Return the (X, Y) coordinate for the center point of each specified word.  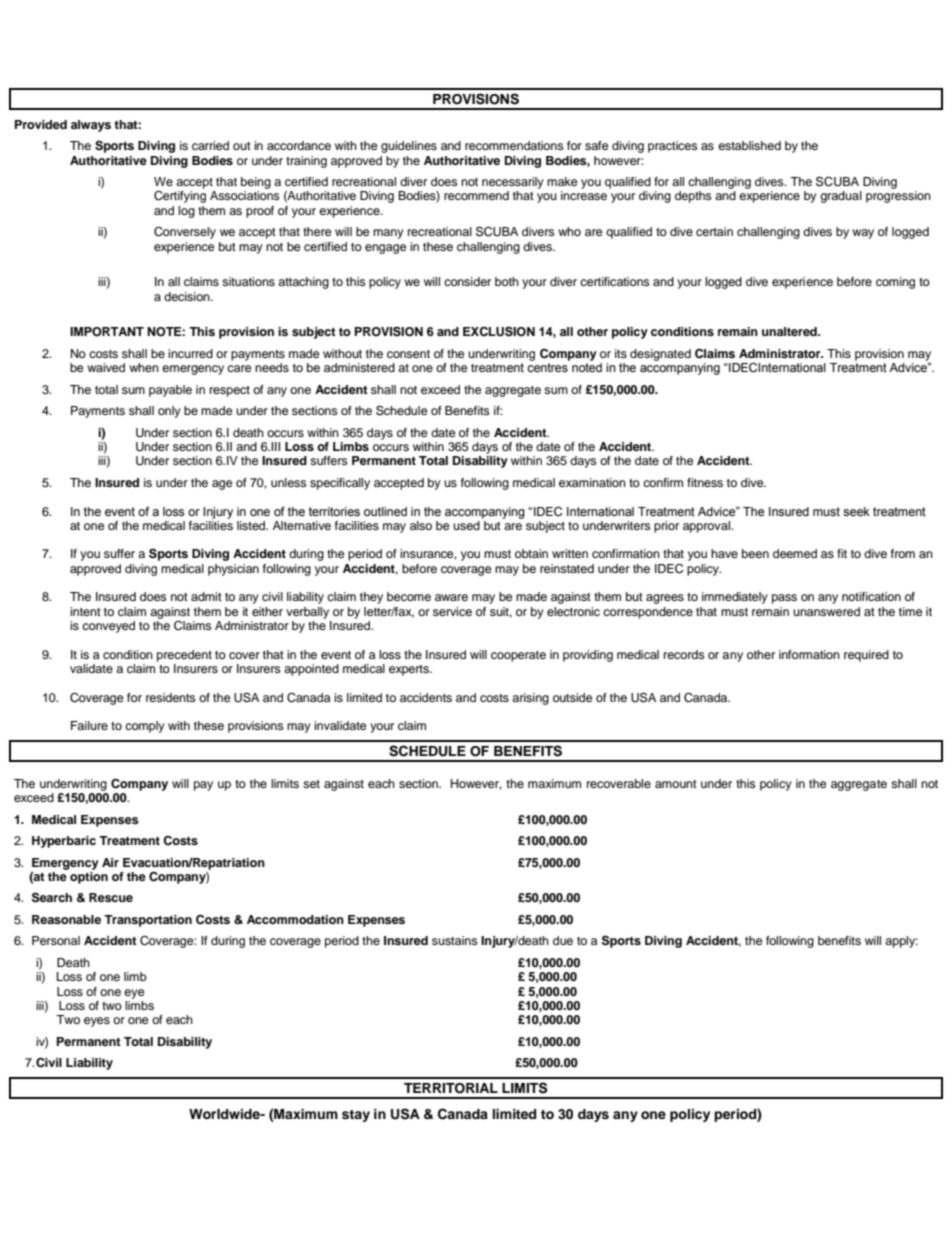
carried (210, 145)
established (749, 145)
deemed (795, 553)
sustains (455, 940)
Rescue (111, 897)
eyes (97, 1022)
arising (530, 699)
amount (676, 784)
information (809, 654)
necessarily (513, 183)
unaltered (790, 331)
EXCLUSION (499, 331)
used (466, 525)
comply (145, 727)
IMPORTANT (107, 332)
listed (252, 525)
